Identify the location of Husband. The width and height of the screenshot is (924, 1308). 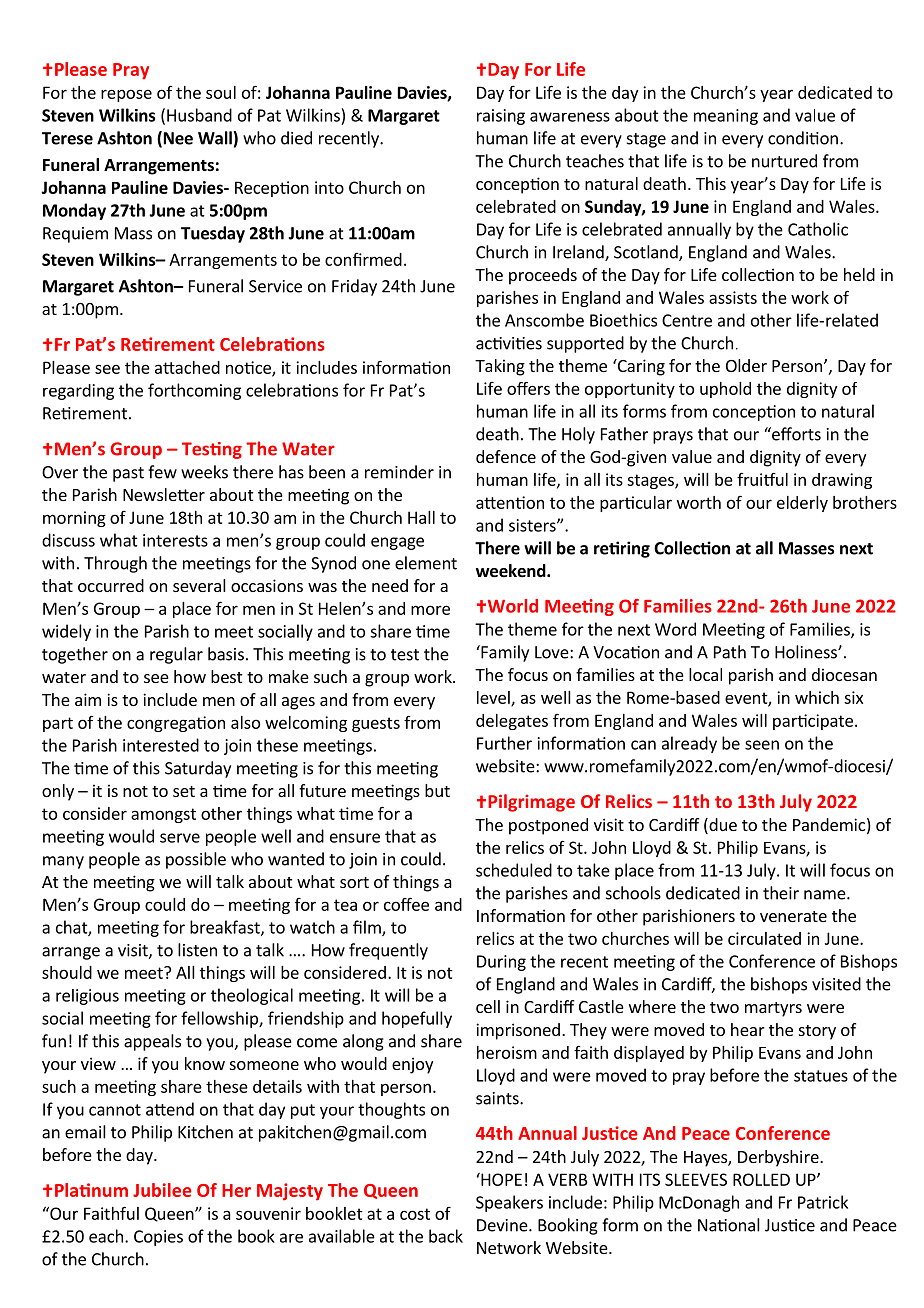
(199, 115).
